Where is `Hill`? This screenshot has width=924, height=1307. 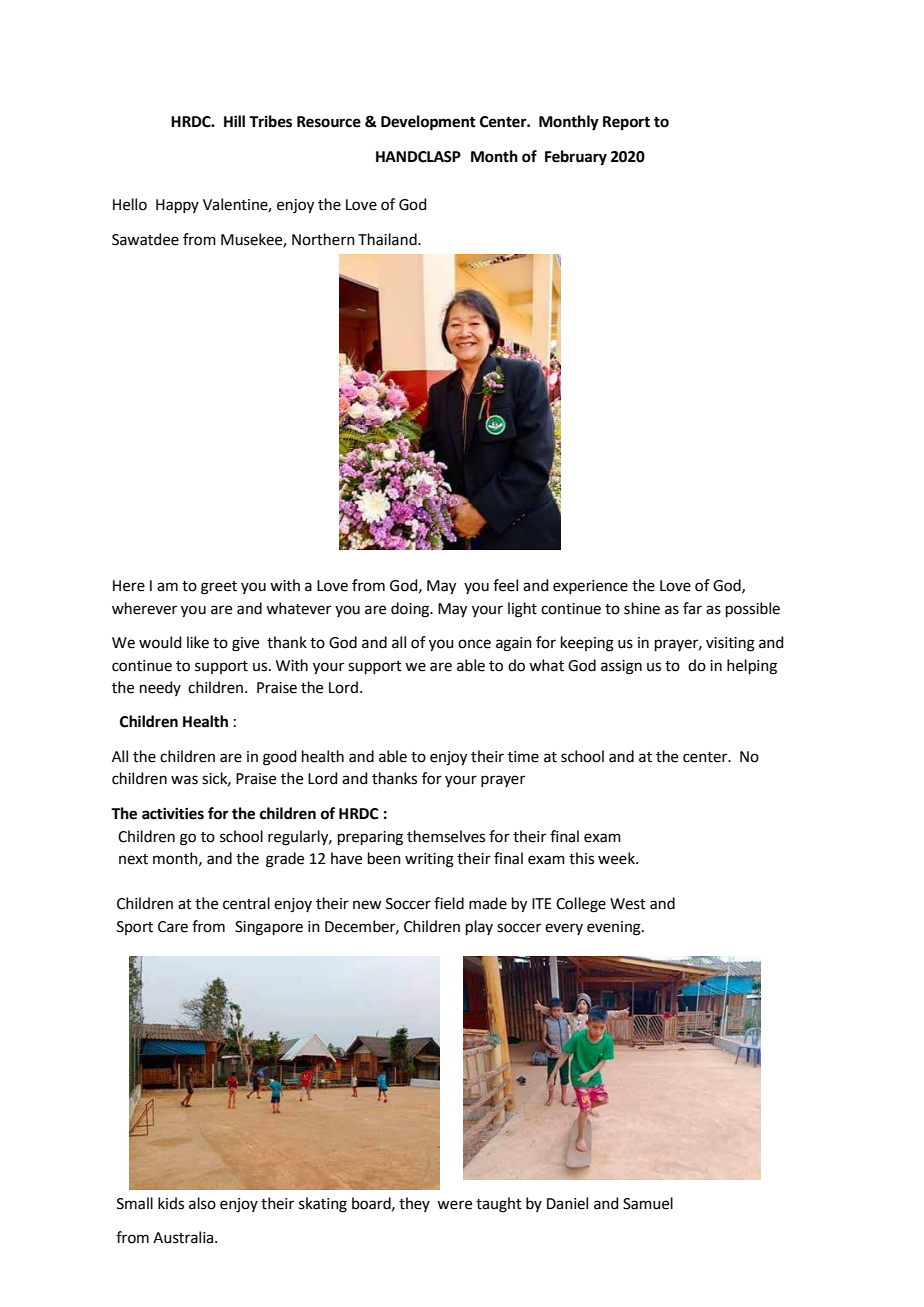
Hill is located at coordinates (234, 121).
